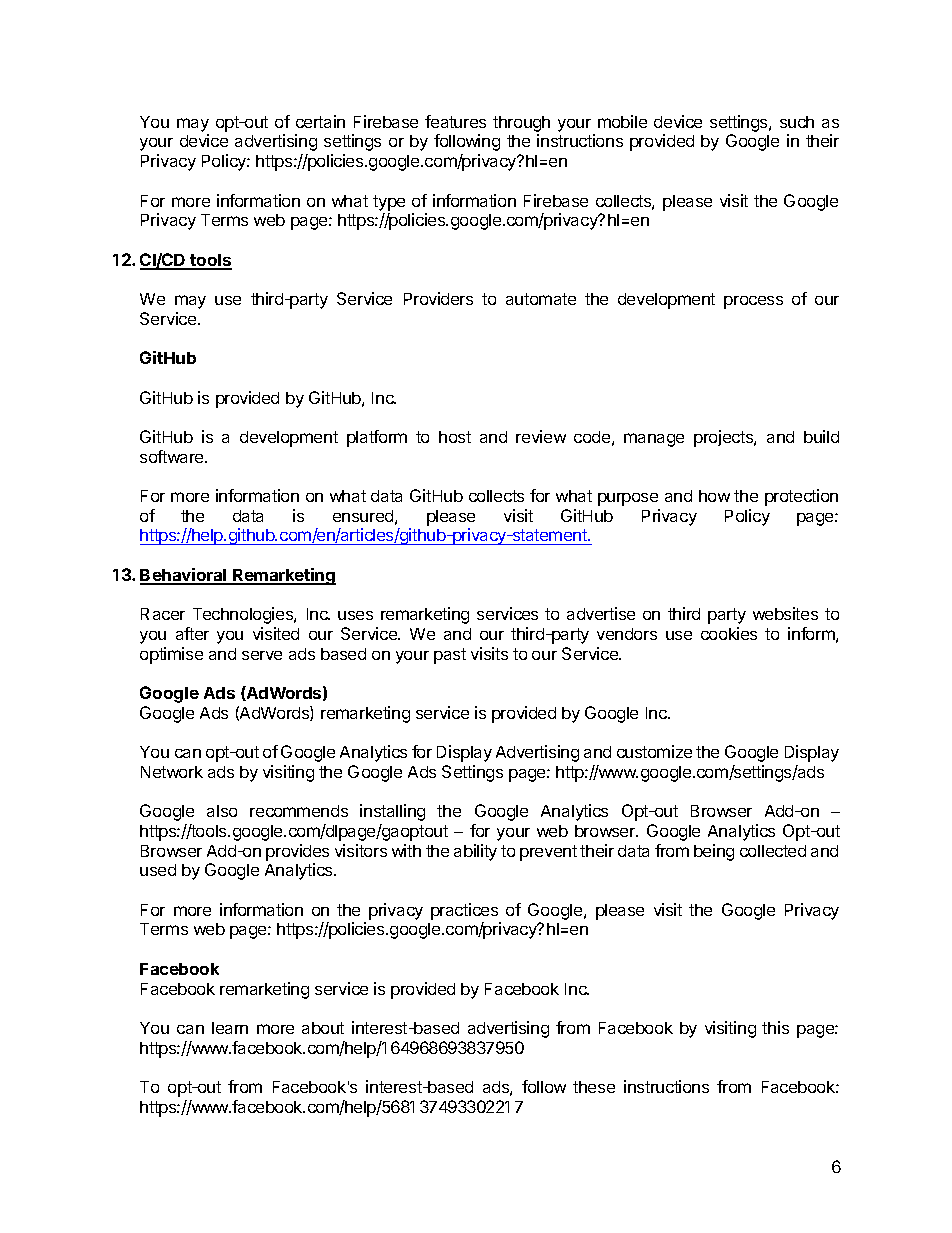  What do you see at coordinates (797, 122) in the screenshot?
I see `such` at bounding box center [797, 122].
